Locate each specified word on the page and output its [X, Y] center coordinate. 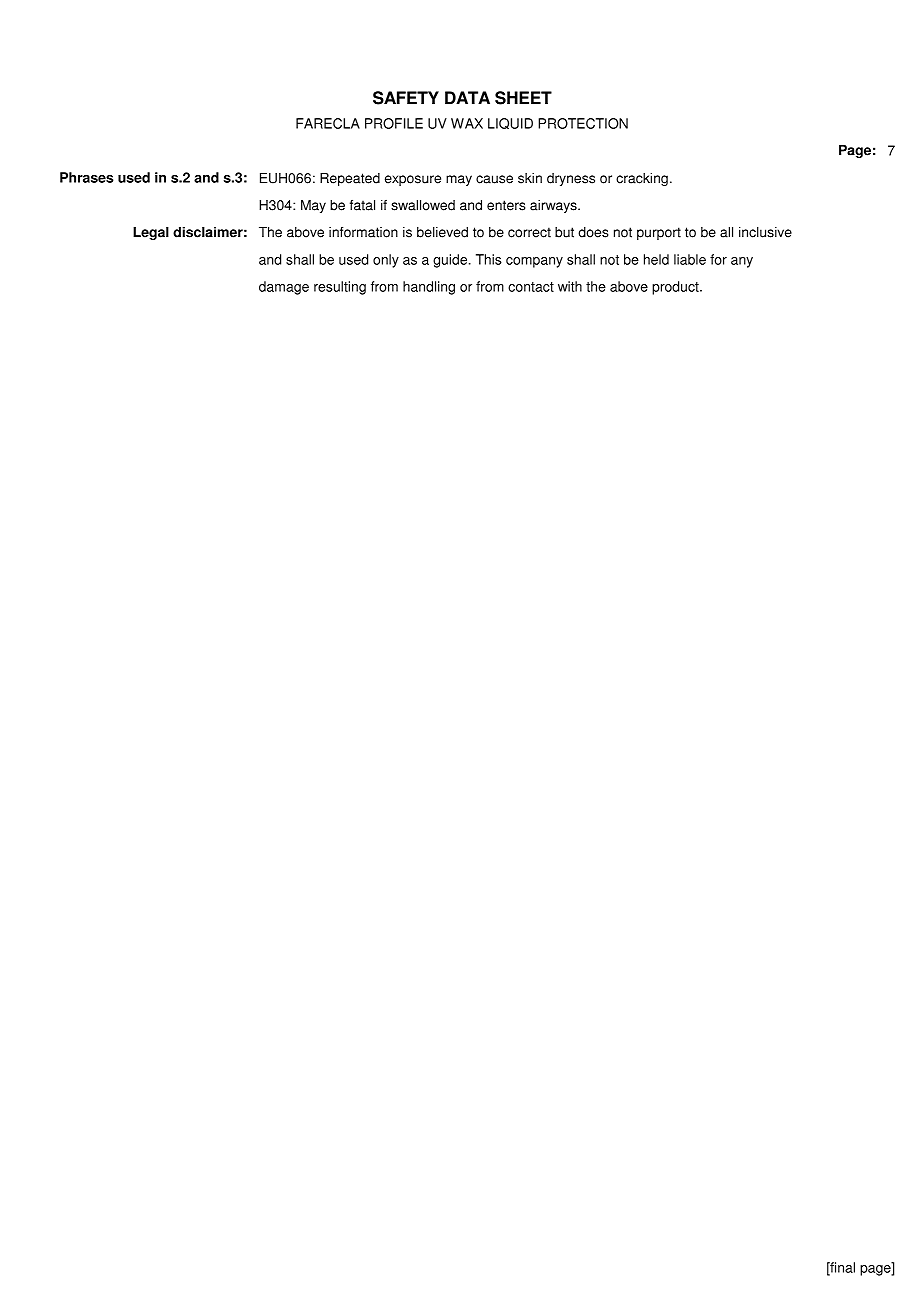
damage [284, 288]
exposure [413, 180]
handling [429, 288]
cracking [642, 179]
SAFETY [406, 98]
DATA [467, 97]
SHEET [523, 98]
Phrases [87, 177]
